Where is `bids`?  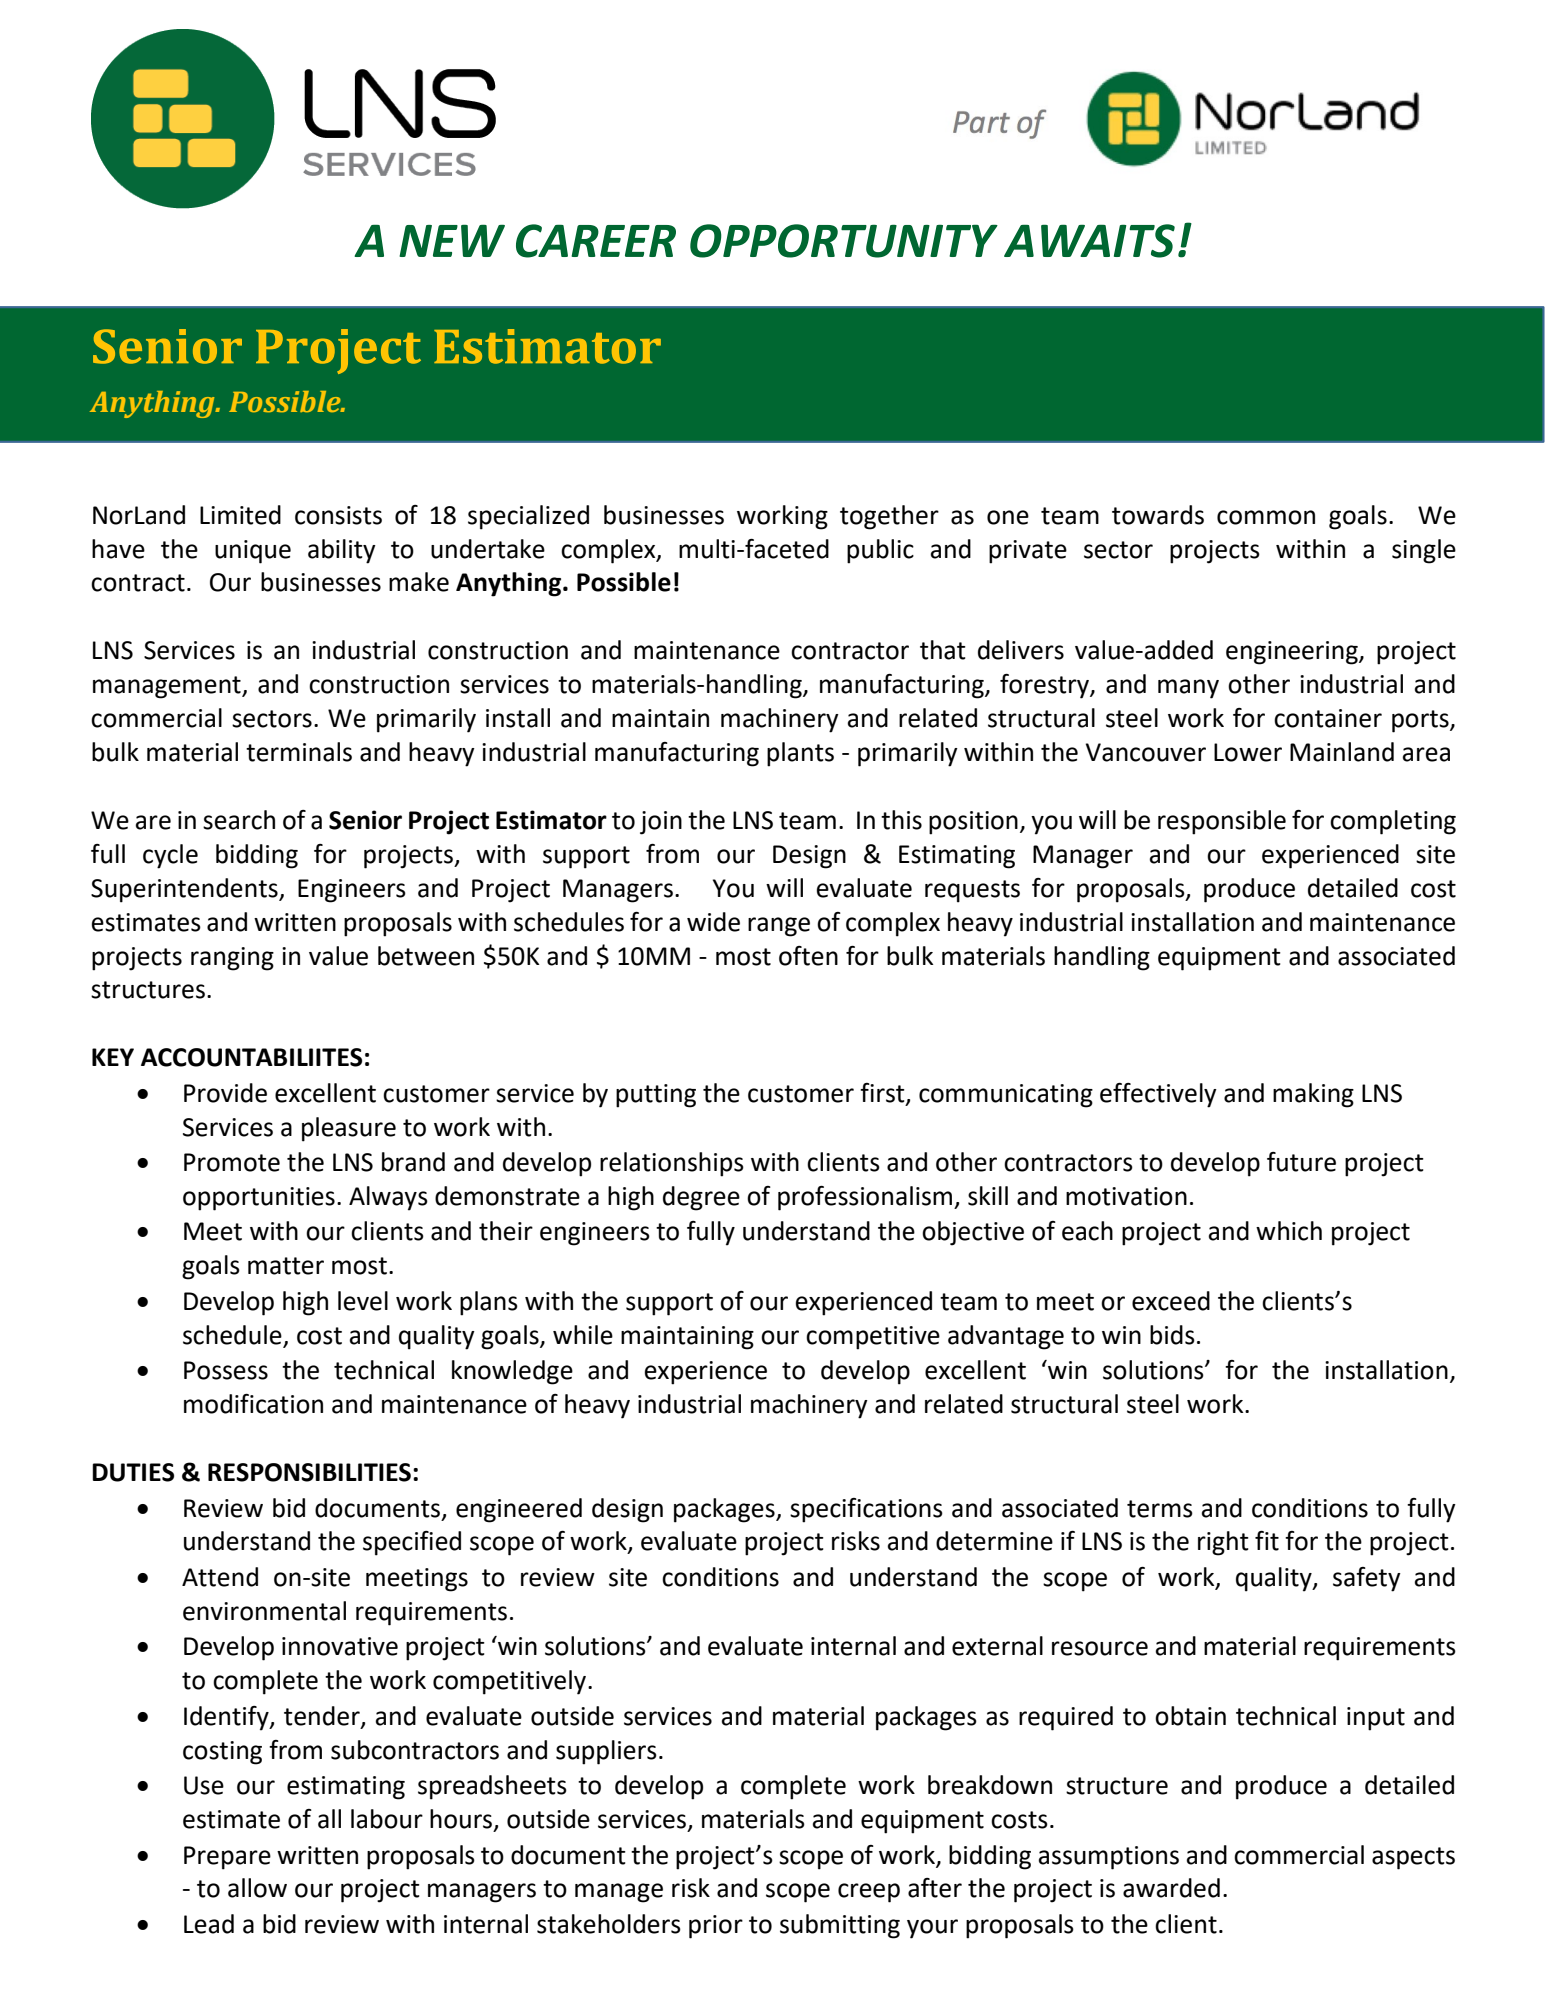 bids is located at coordinates (1172, 1335).
